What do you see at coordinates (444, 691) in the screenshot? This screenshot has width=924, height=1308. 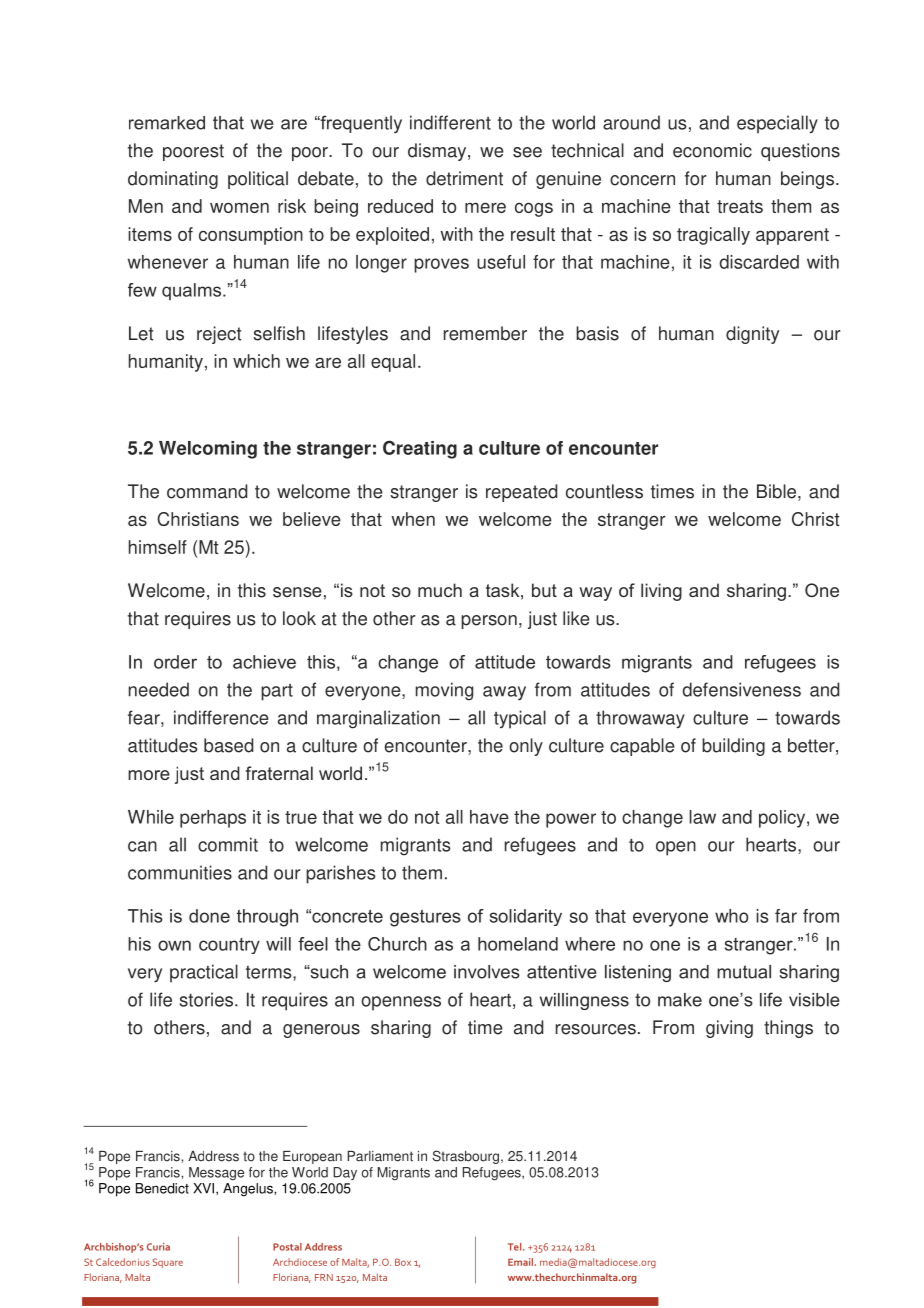 I see `moving` at bounding box center [444, 691].
